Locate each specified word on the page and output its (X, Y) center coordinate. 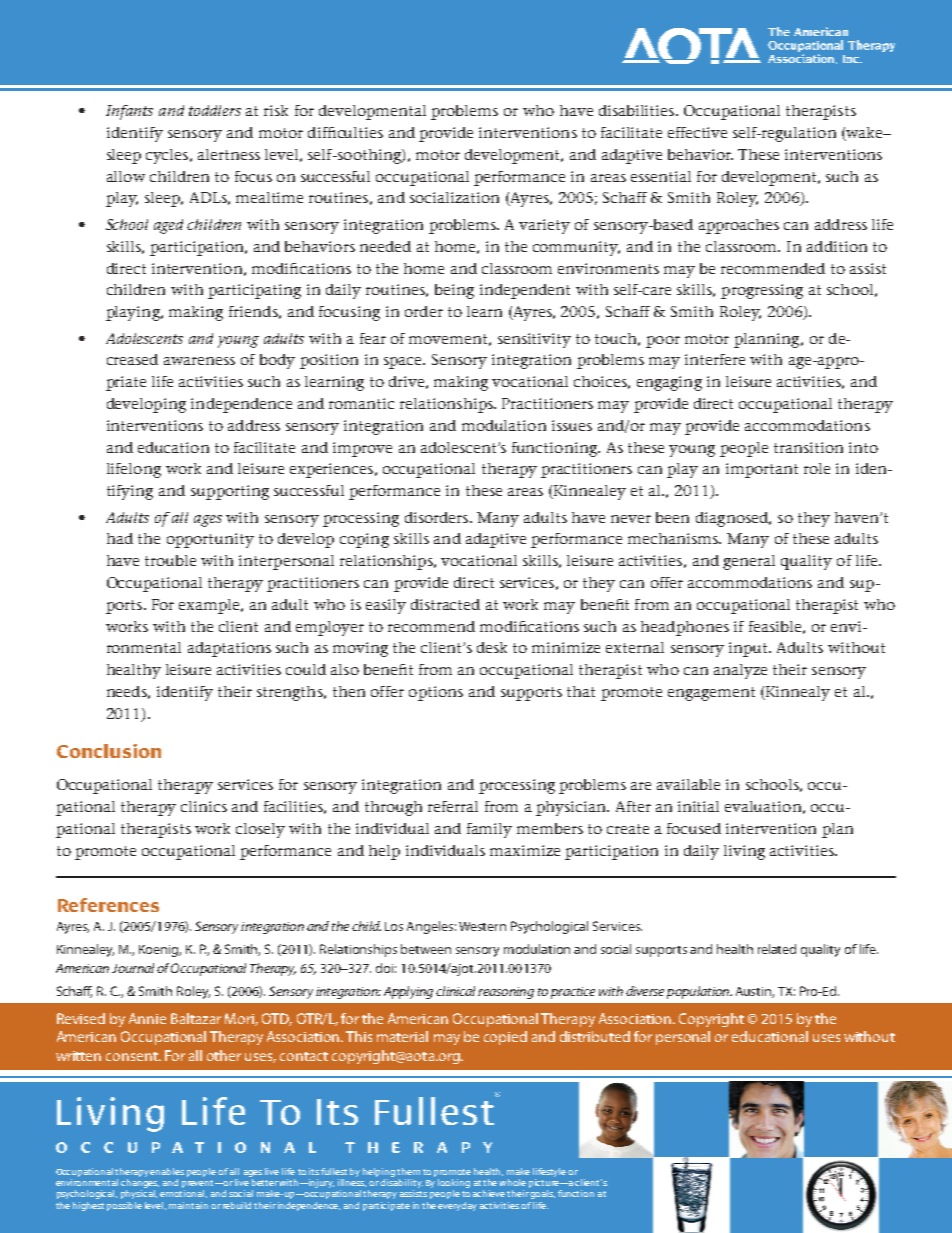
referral (453, 806)
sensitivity (534, 340)
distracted (445, 604)
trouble (170, 560)
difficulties (345, 132)
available (688, 784)
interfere (715, 359)
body (277, 361)
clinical (455, 991)
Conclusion (109, 751)
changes (140, 1183)
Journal (133, 968)
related (777, 949)
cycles (168, 156)
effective (697, 132)
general (749, 562)
